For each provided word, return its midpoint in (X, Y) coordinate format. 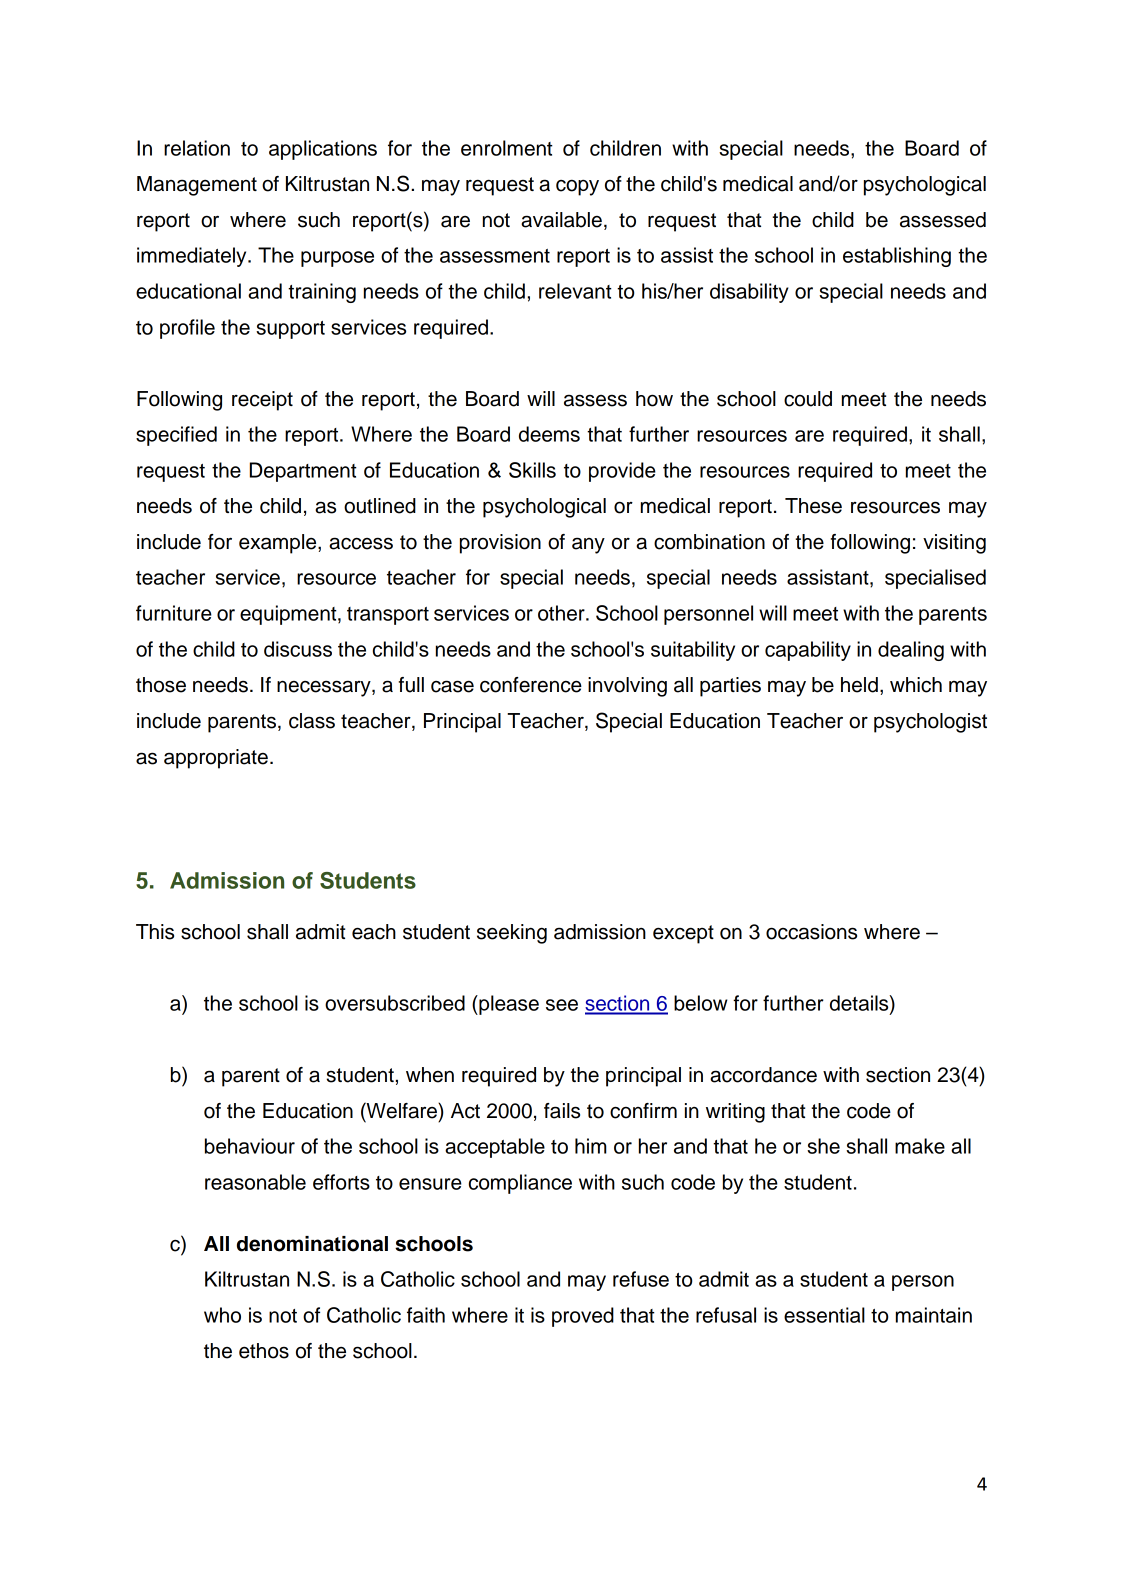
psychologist (930, 723)
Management (197, 186)
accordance (763, 1075)
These (813, 506)
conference (531, 685)
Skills (532, 470)
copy (577, 187)
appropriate (216, 759)
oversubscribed (395, 1003)
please (508, 1005)
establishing (897, 257)
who (222, 1315)
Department (303, 472)
